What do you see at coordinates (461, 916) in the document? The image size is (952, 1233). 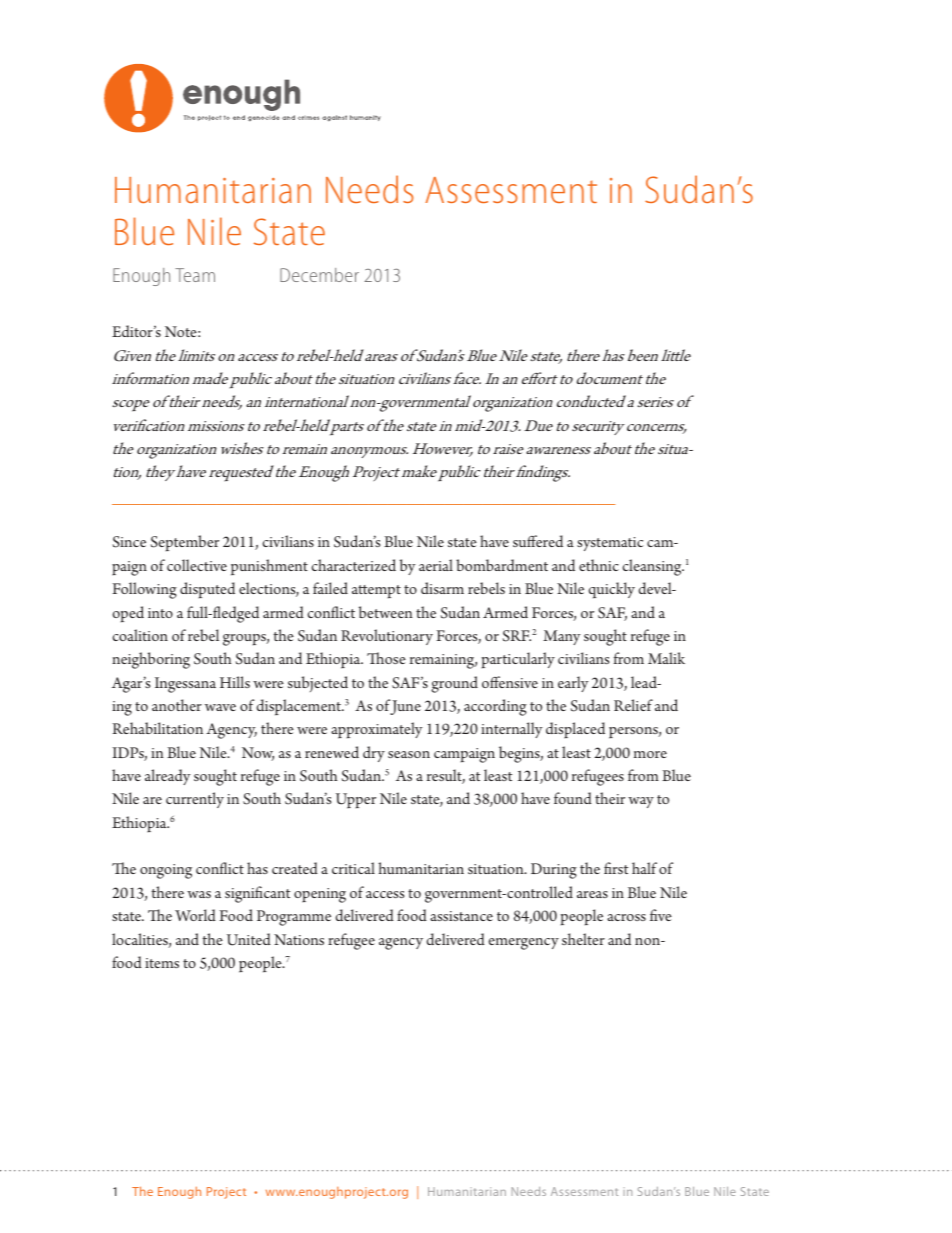 I see `assistance` at bounding box center [461, 916].
